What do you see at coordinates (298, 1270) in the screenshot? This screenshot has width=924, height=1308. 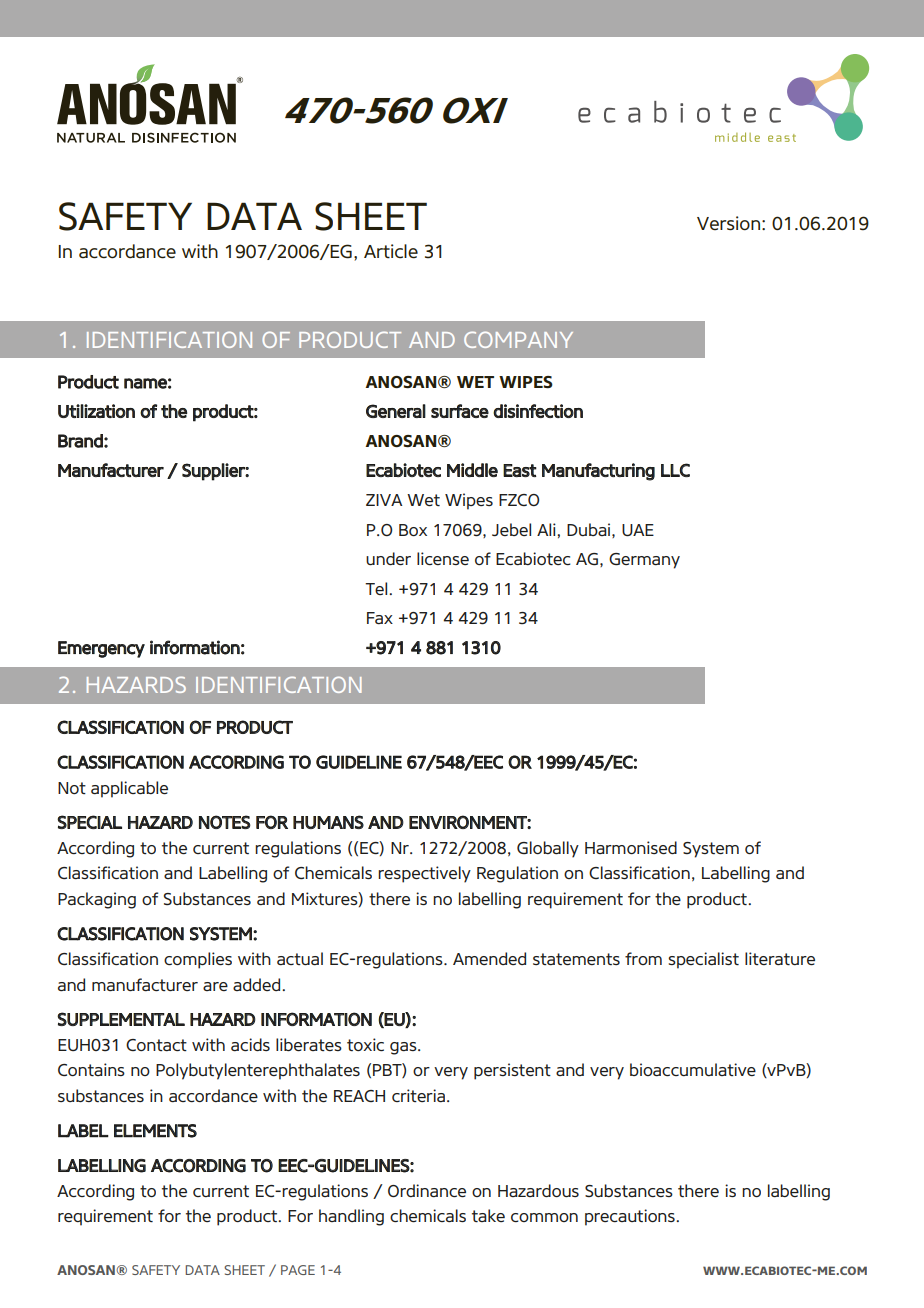 I see `PAGE` at bounding box center [298, 1270].
